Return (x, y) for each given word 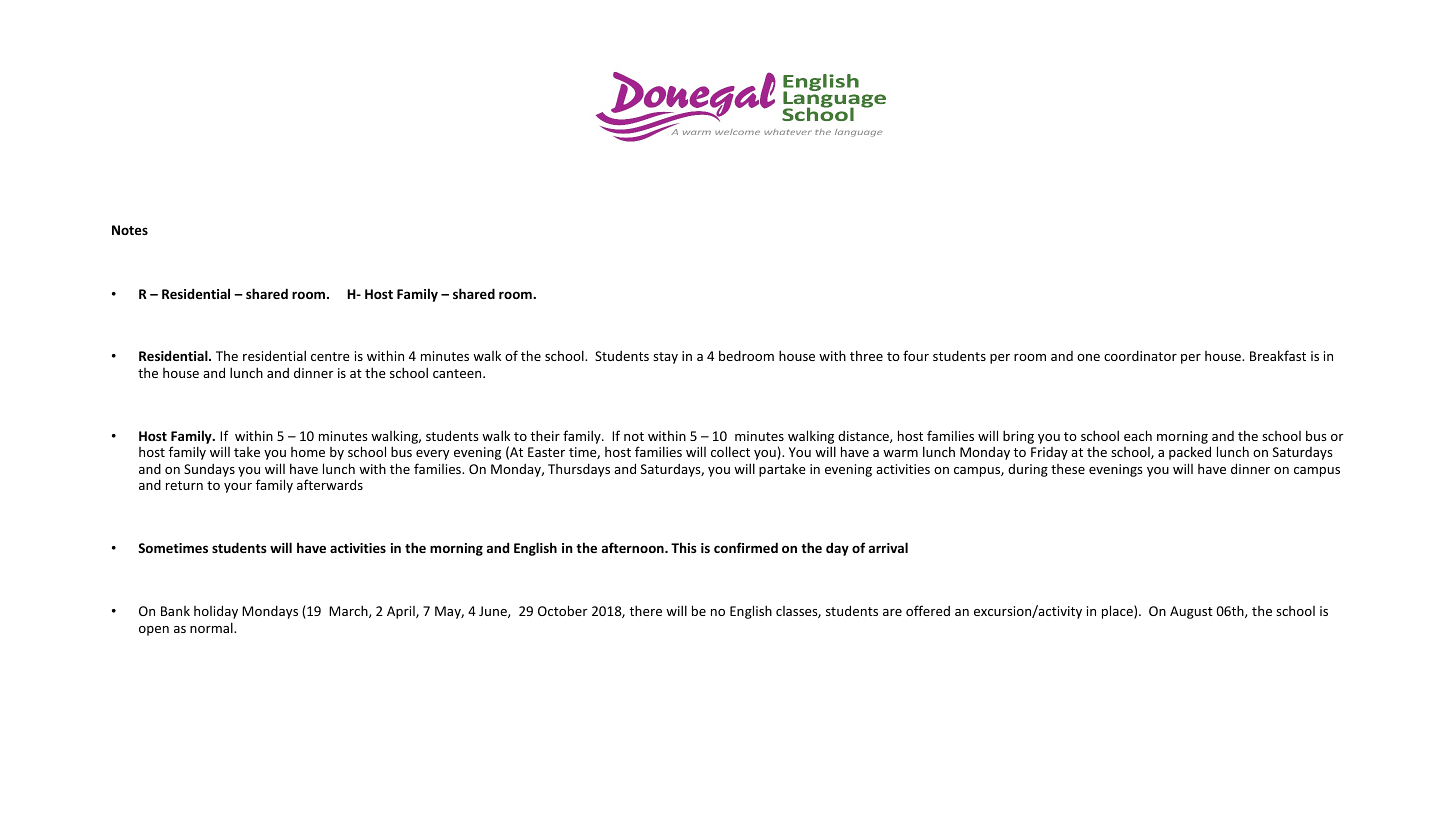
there (645, 610)
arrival (888, 547)
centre (330, 356)
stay (665, 358)
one (1088, 357)
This (684, 547)
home (308, 452)
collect (730, 451)
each (1138, 435)
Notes (130, 230)
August (1191, 612)
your (238, 488)
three (866, 355)
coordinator (1140, 355)
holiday (216, 612)
